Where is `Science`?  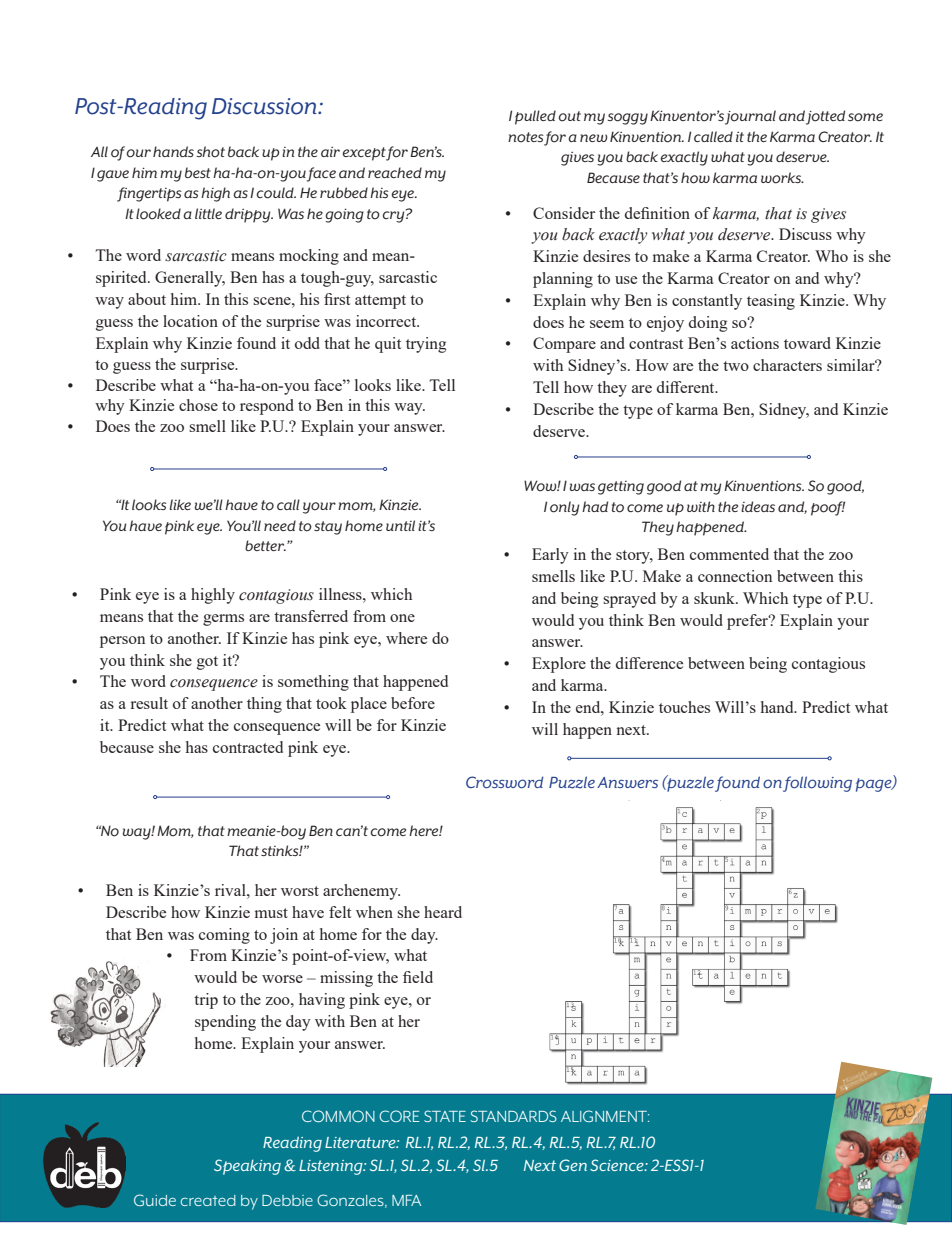 Science is located at coordinates (618, 1165).
